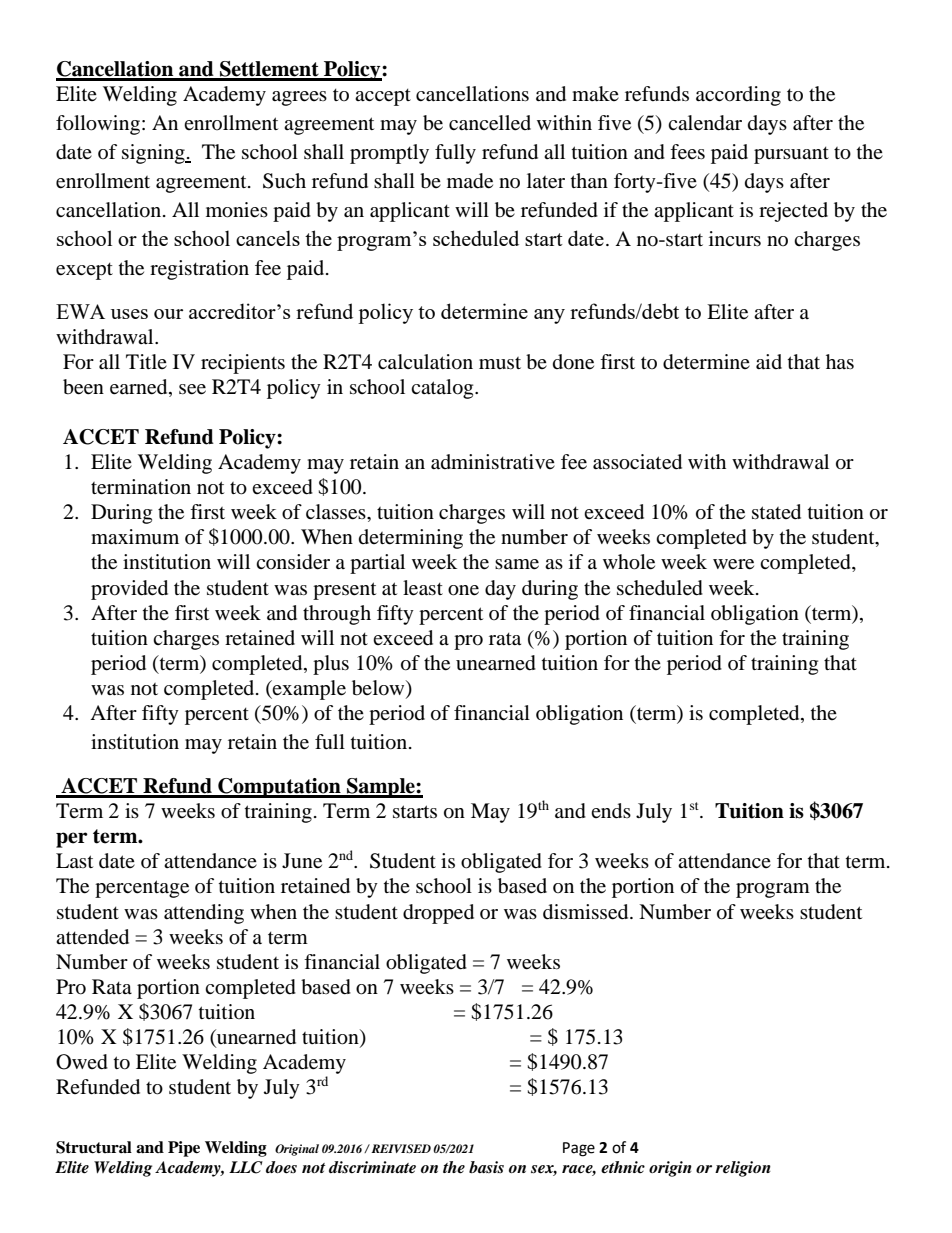 The width and height of the screenshot is (952, 1233). What do you see at coordinates (184, 1149) in the screenshot?
I see `Pipe` at bounding box center [184, 1149].
